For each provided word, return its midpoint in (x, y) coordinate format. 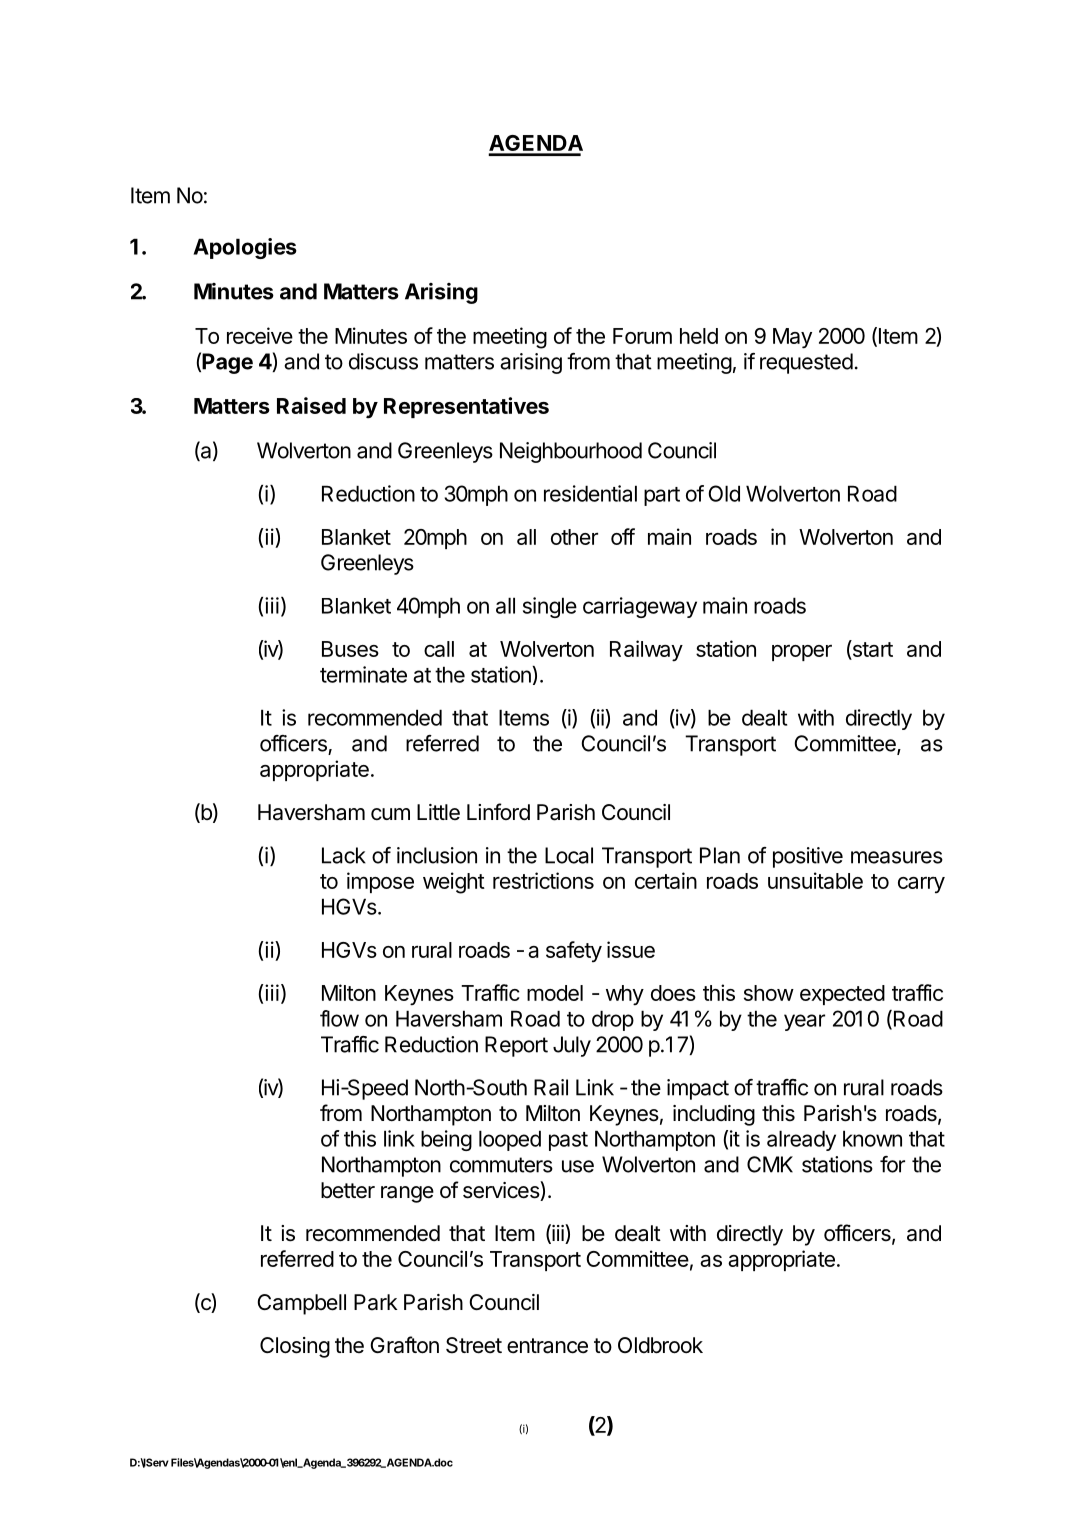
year (804, 1022)
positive (808, 857)
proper (802, 653)
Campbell (301, 1304)
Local (569, 855)
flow (339, 1018)
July (572, 1046)
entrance (547, 1346)
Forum (642, 336)
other (574, 537)
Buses (350, 649)
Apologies (245, 248)
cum (390, 814)
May (792, 338)
